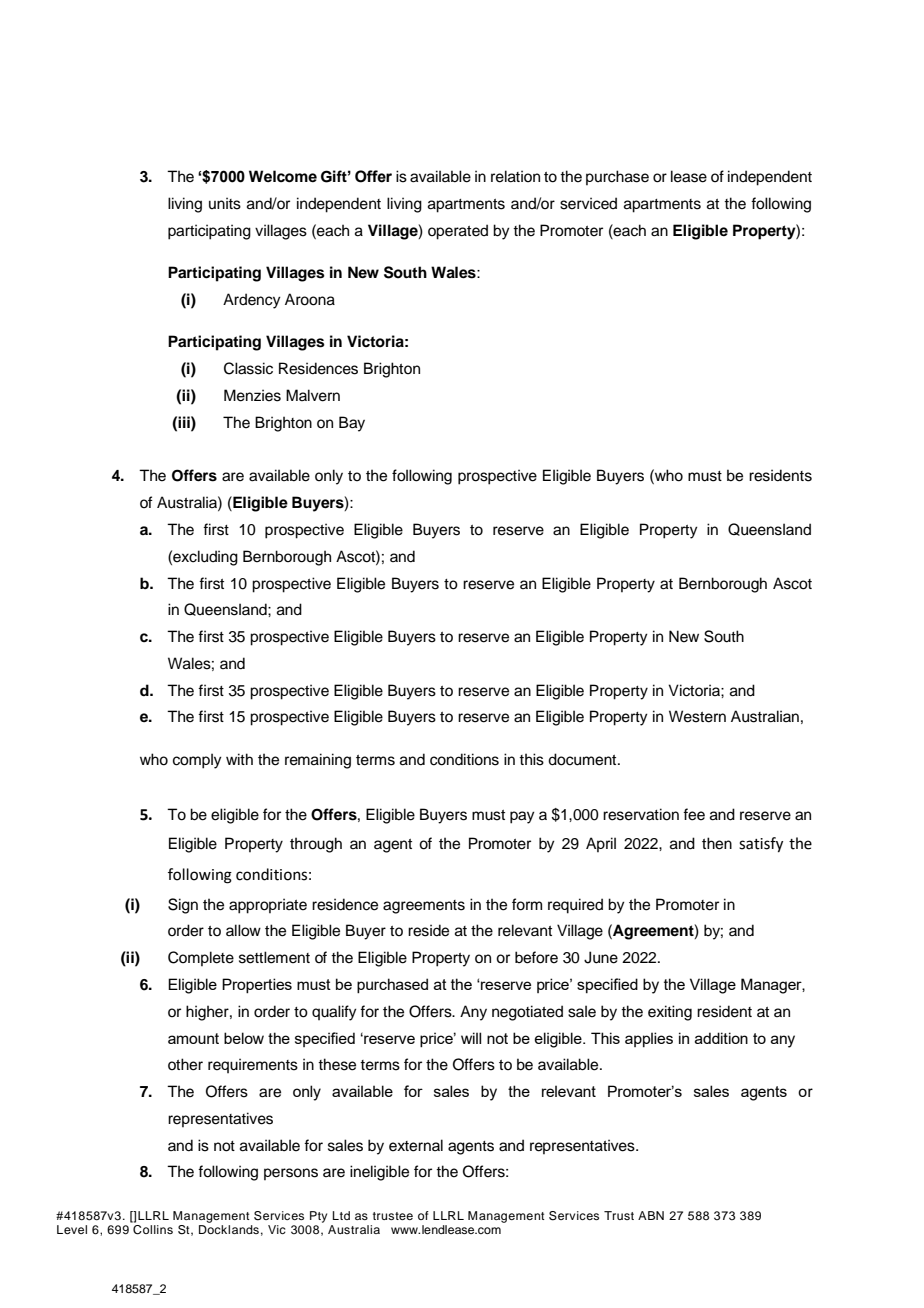  Describe the element at coordinates (717, 843) in the page. I see `then` at that location.
